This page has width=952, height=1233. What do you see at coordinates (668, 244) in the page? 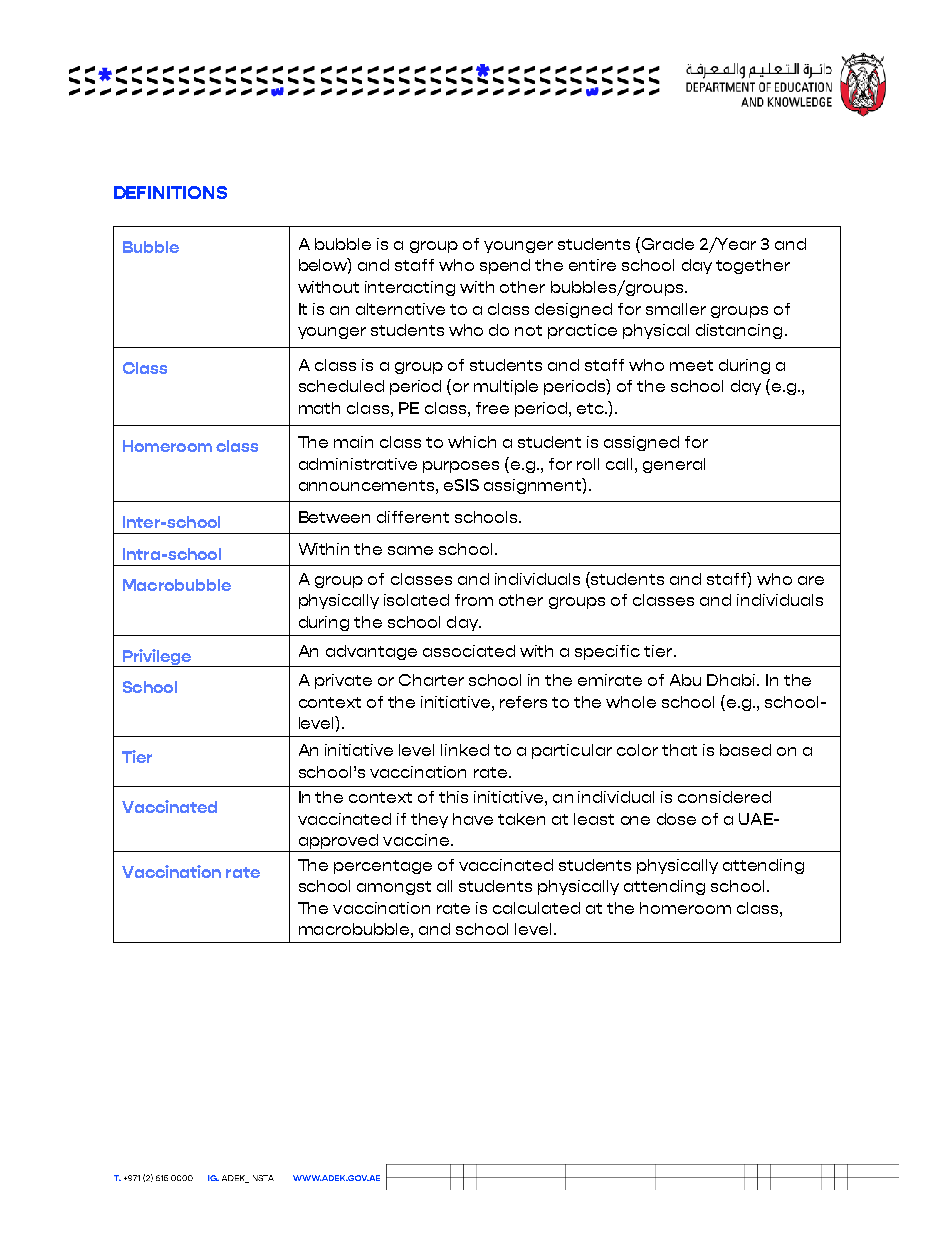
I see `Grade` at bounding box center [668, 244].
